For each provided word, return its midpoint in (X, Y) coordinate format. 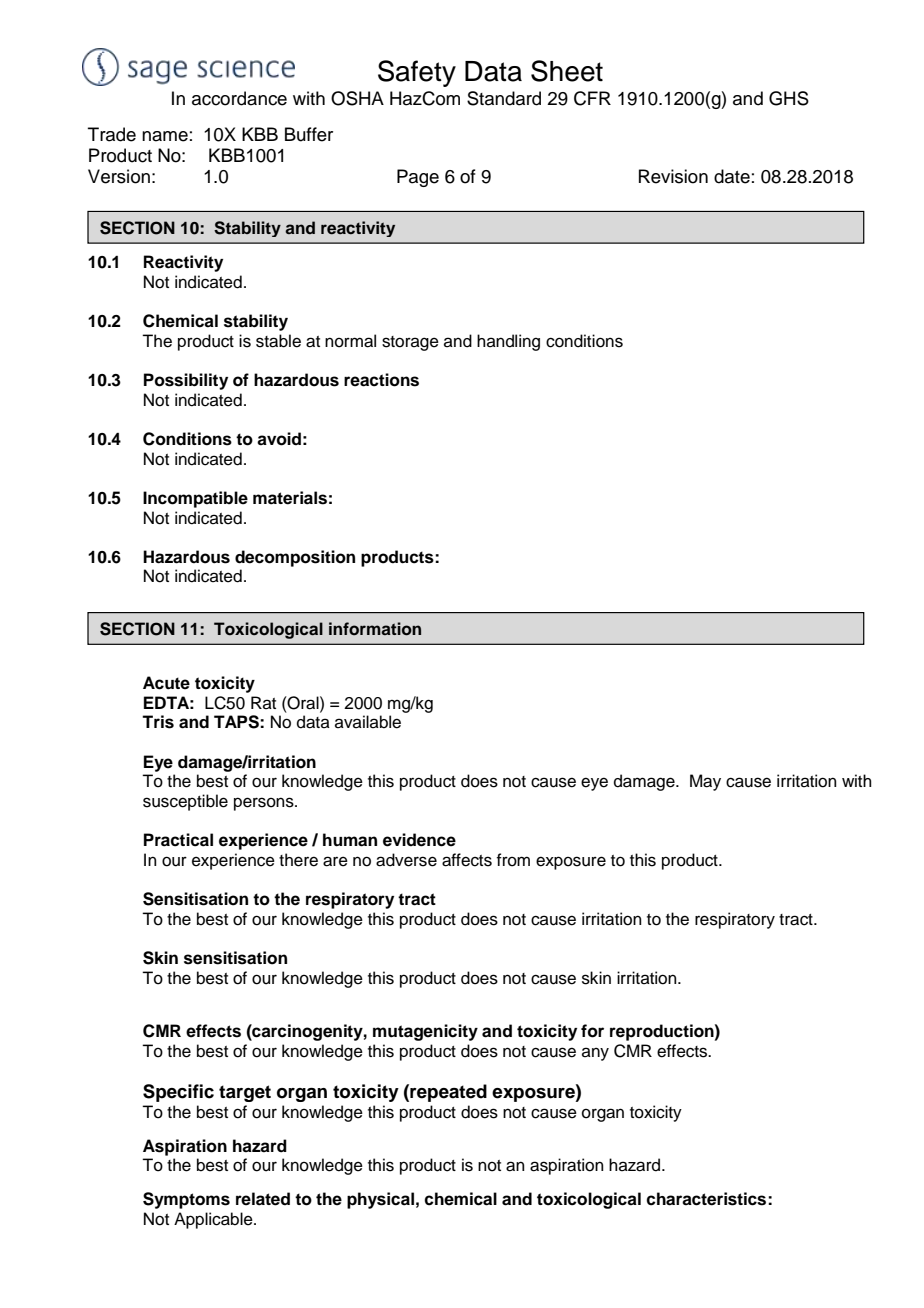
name (165, 136)
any (595, 1054)
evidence (419, 840)
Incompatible (195, 499)
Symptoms (186, 1200)
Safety (417, 73)
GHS (789, 98)
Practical (178, 840)
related (263, 1199)
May (705, 782)
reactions (381, 380)
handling (508, 342)
